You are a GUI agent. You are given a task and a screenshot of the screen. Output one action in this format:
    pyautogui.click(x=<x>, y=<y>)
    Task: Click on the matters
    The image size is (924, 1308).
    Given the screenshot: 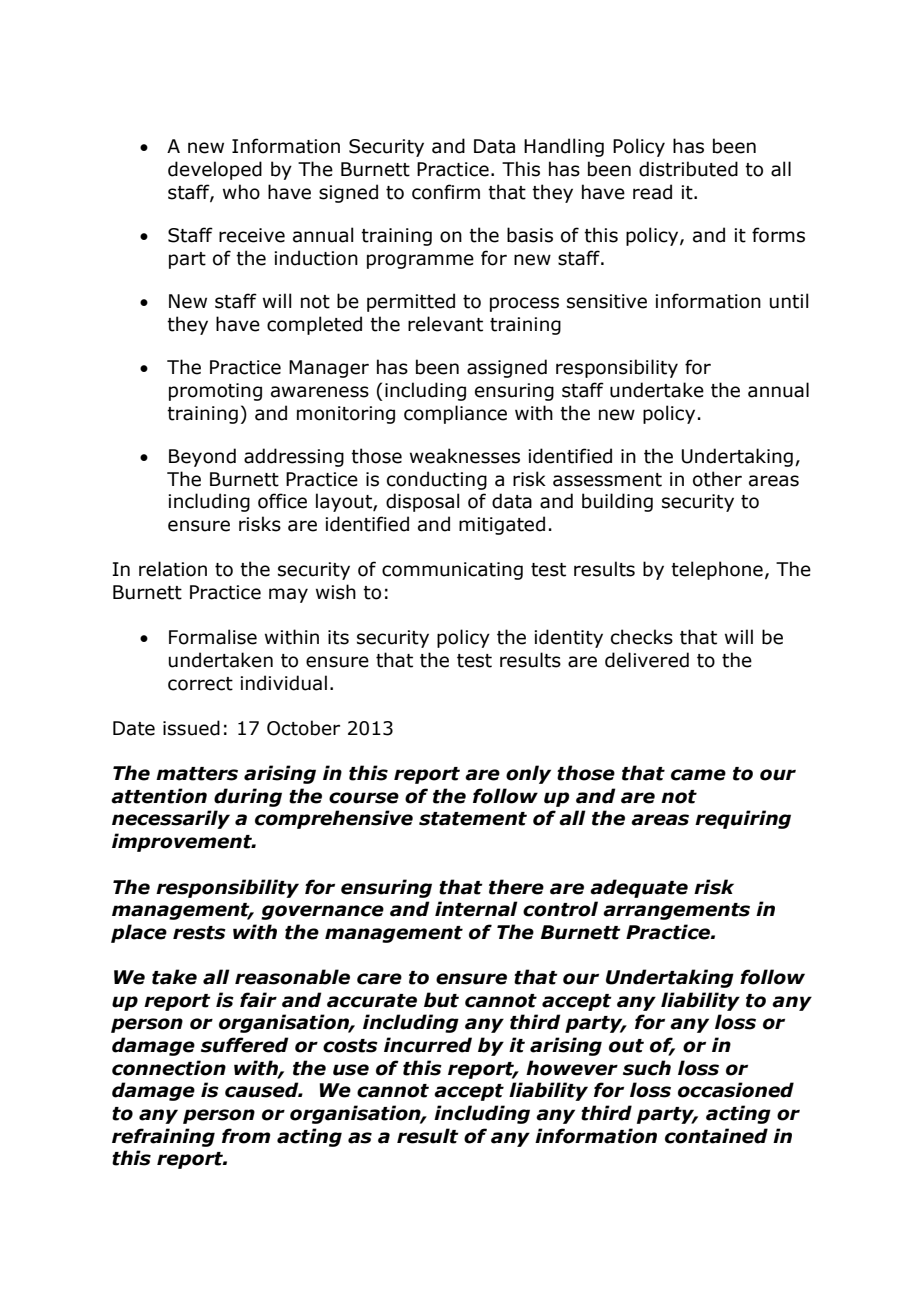 What is the action you would take?
    pyautogui.click(x=197, y=774)
